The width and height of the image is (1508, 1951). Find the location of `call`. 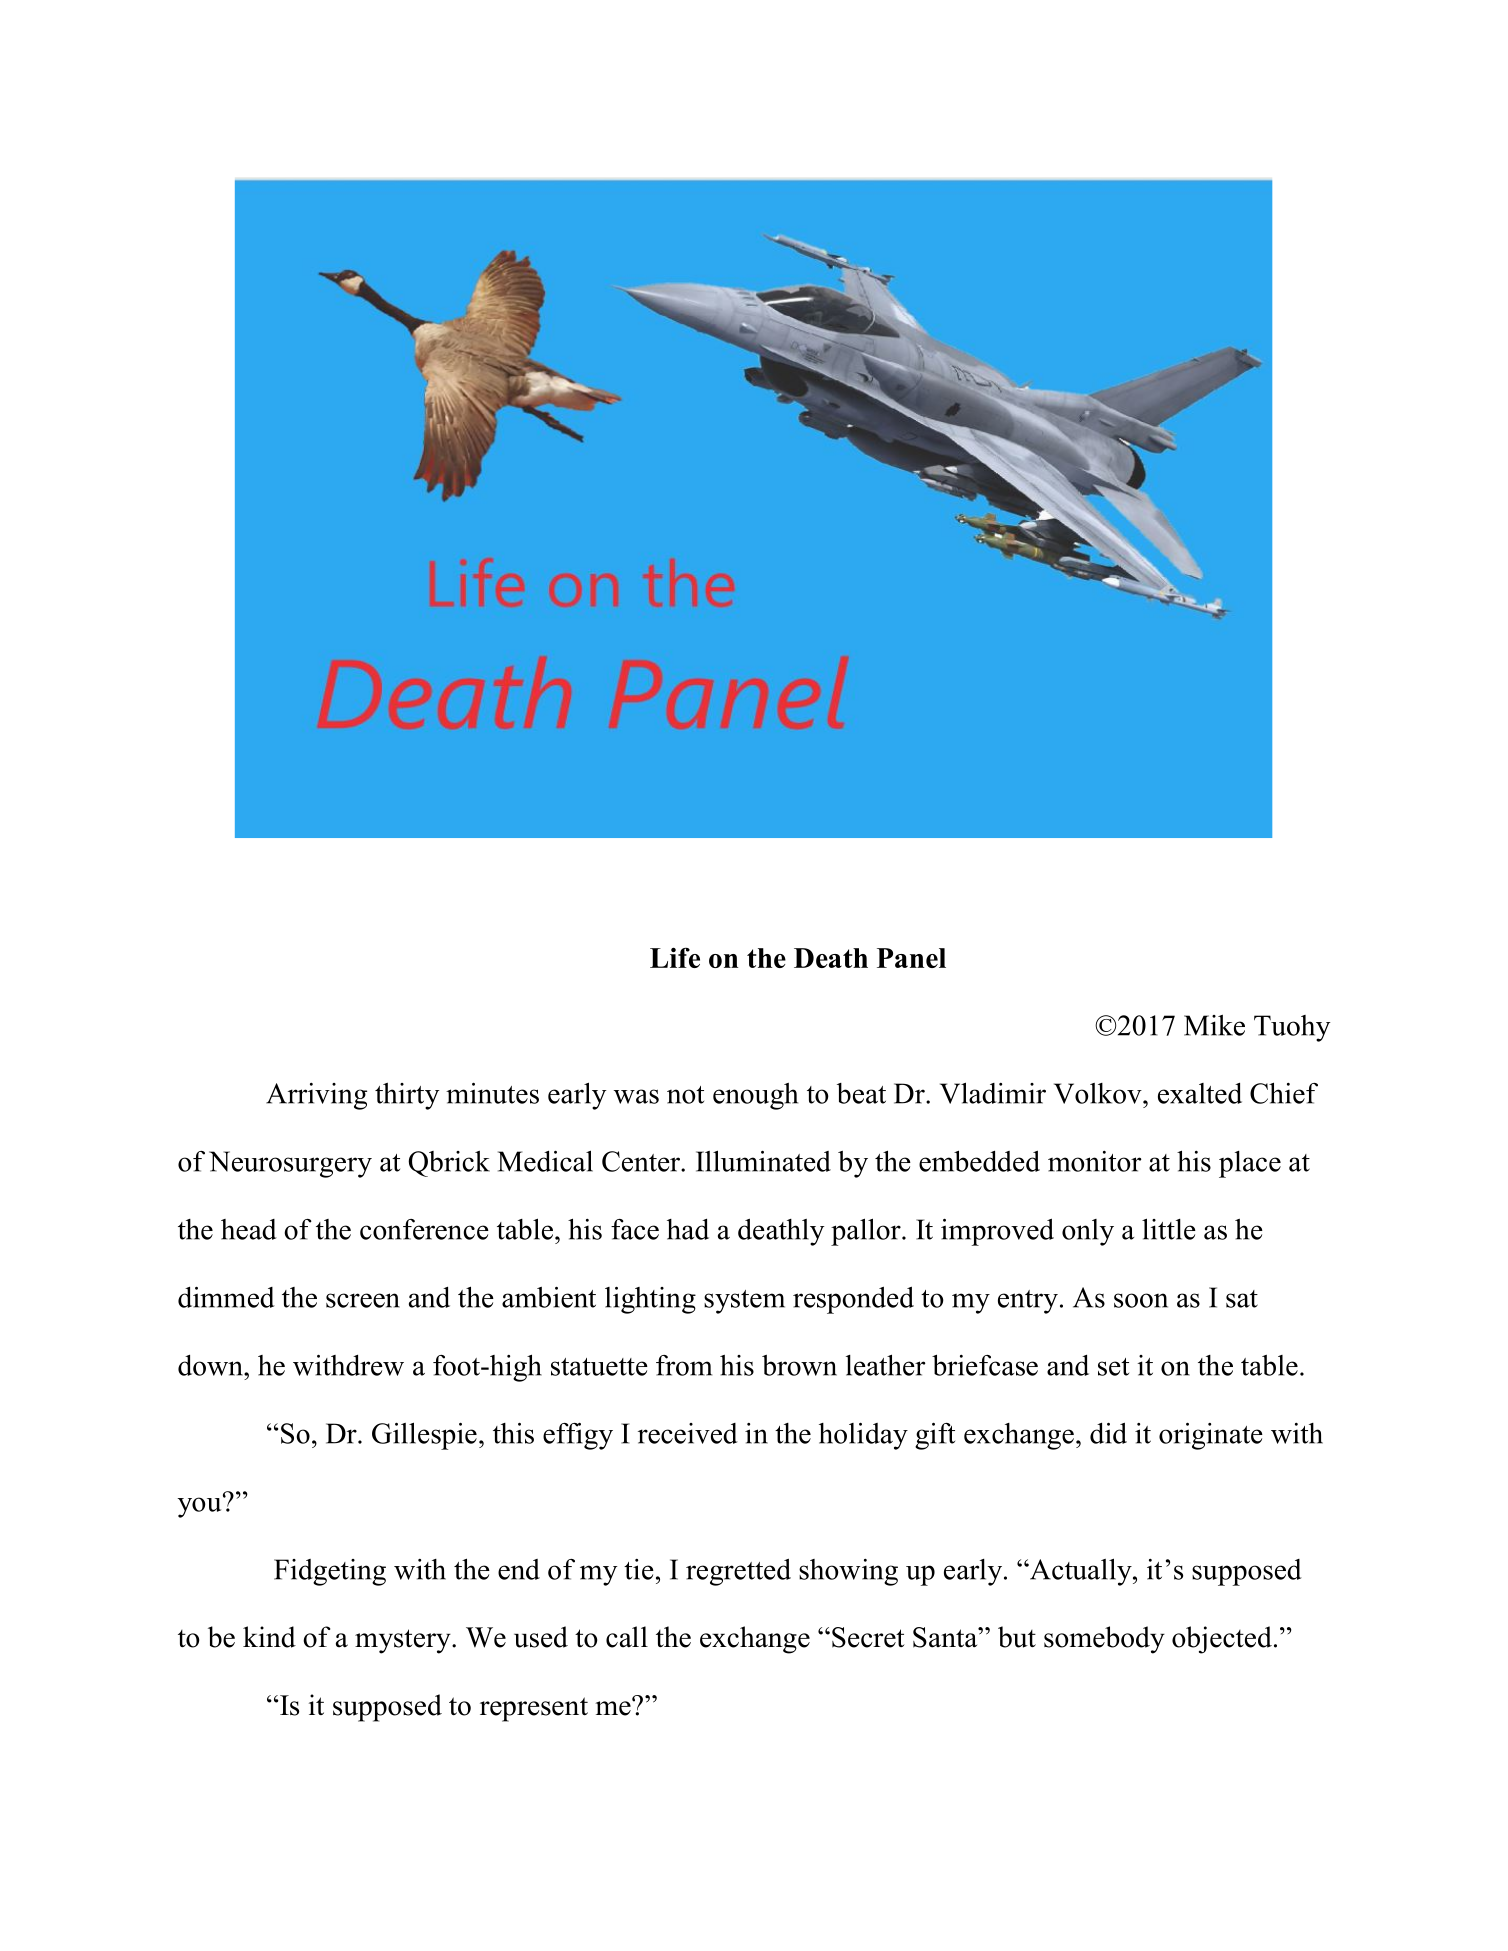

call is located at coordinates (627, 1637).
